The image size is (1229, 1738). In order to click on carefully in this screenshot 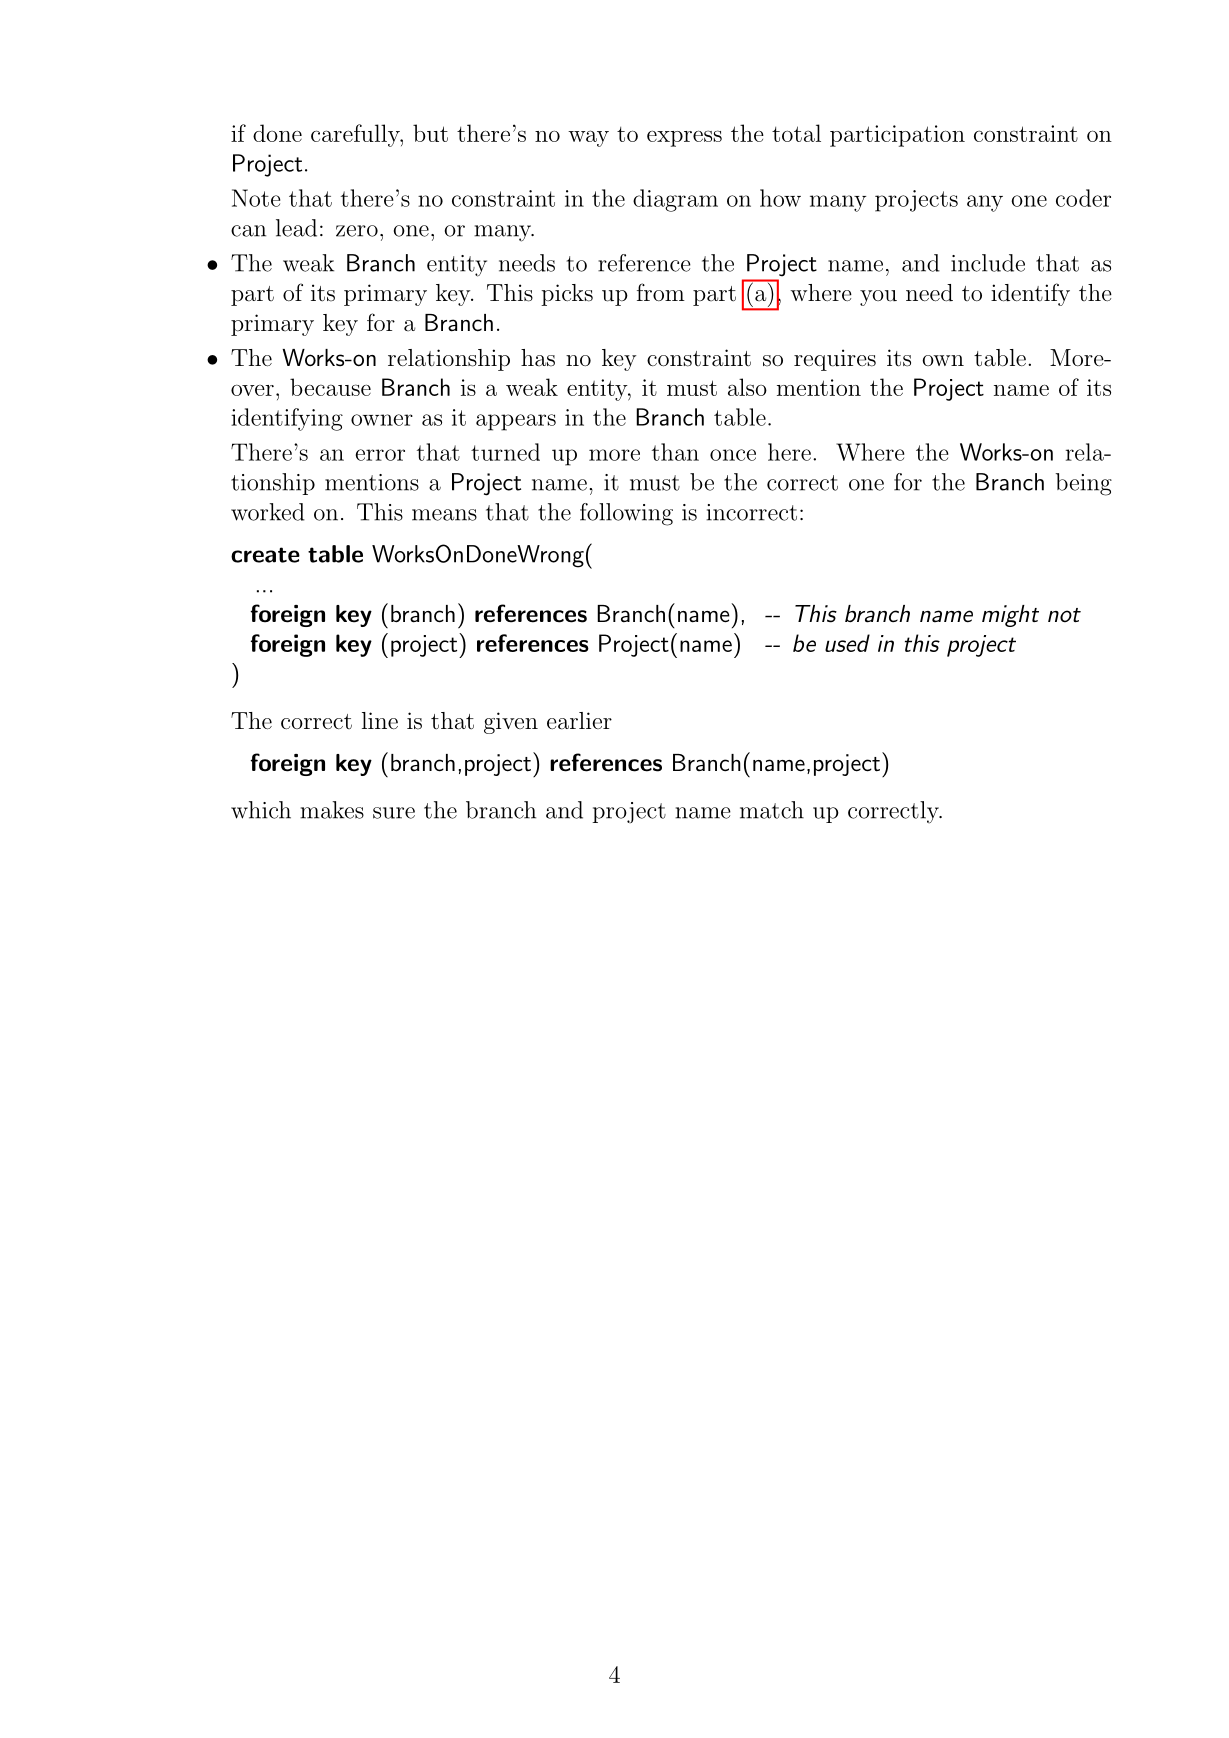, I will do `click(356, 135)`.
